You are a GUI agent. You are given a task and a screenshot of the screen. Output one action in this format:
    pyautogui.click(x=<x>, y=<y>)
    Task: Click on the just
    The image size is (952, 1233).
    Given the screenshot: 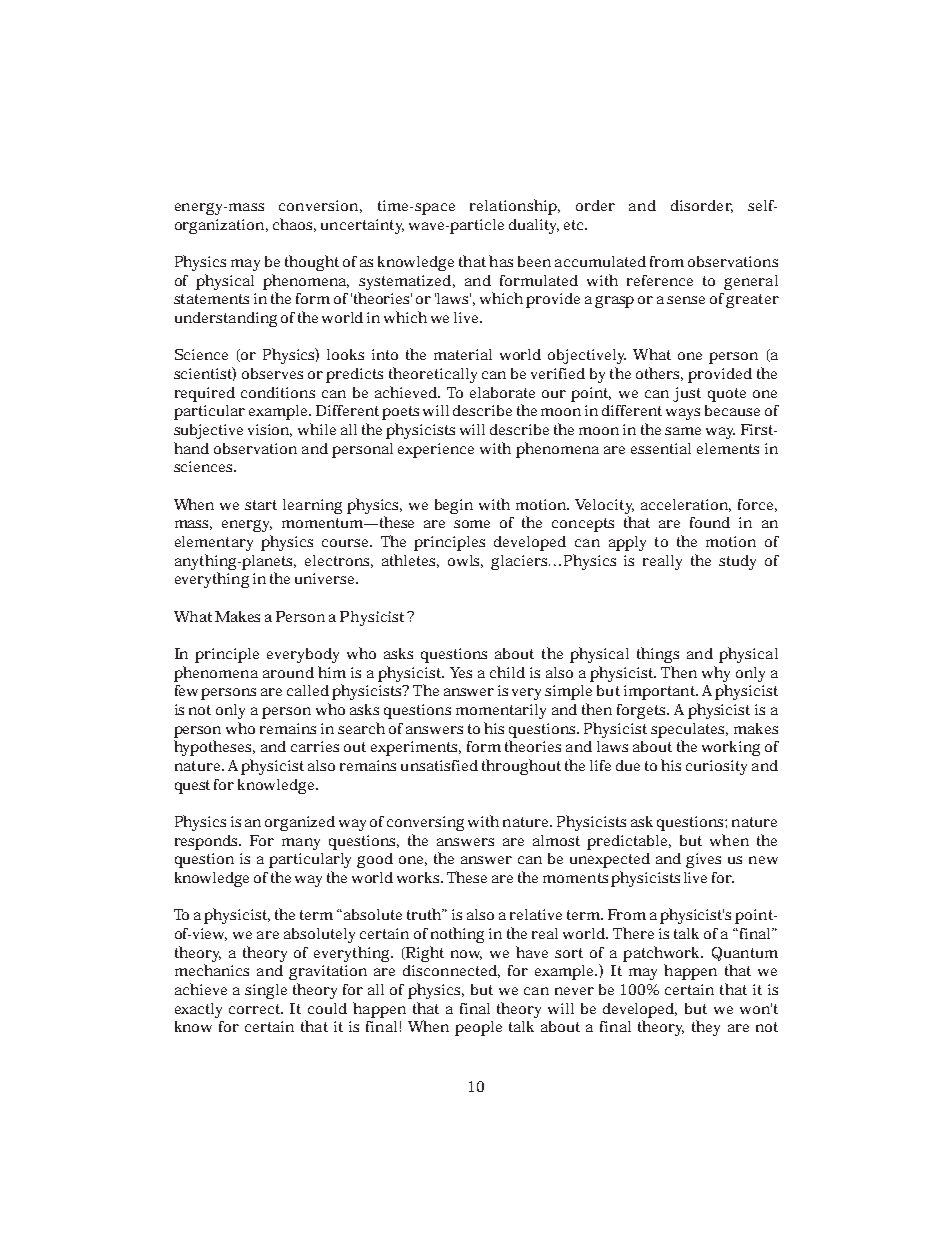 What is the action you would take?
    pyautogui.click(x=687, y=394)
